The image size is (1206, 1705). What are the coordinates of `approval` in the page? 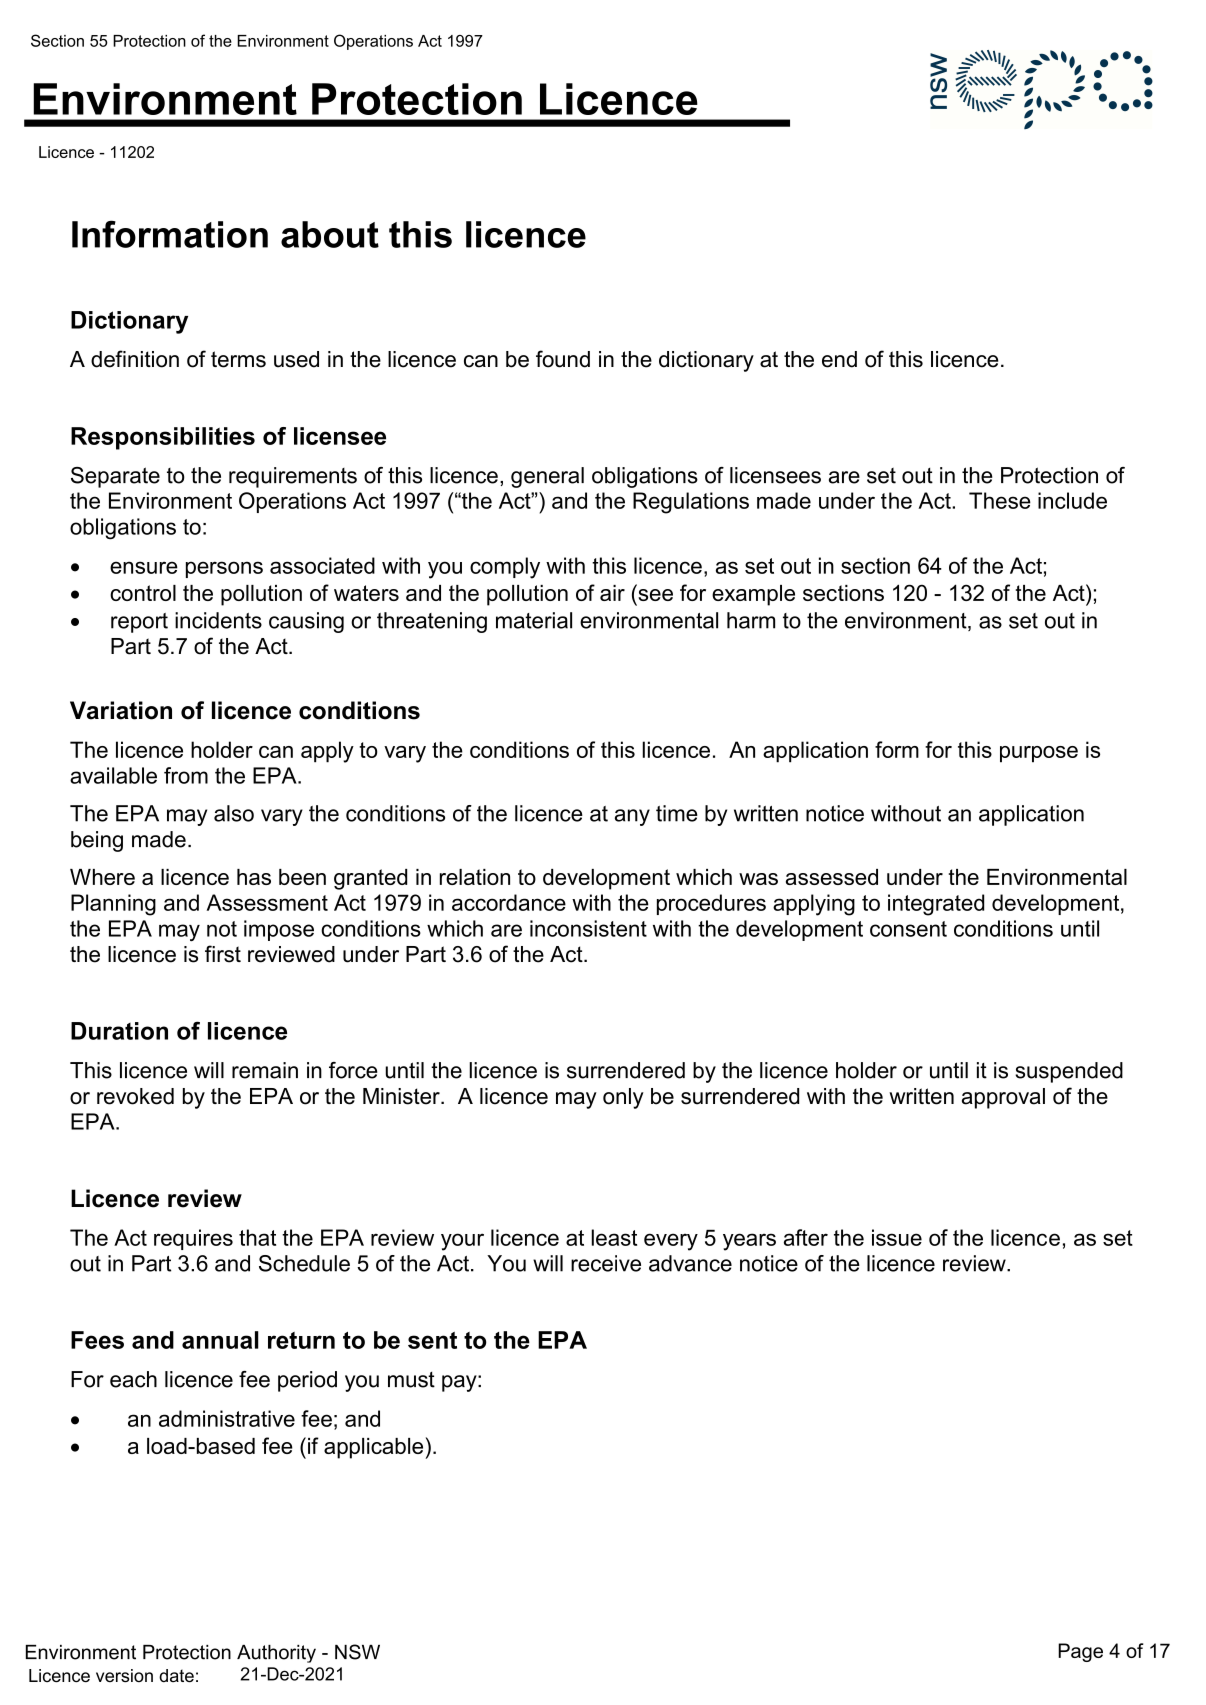 It's located at (1003, 1098).
